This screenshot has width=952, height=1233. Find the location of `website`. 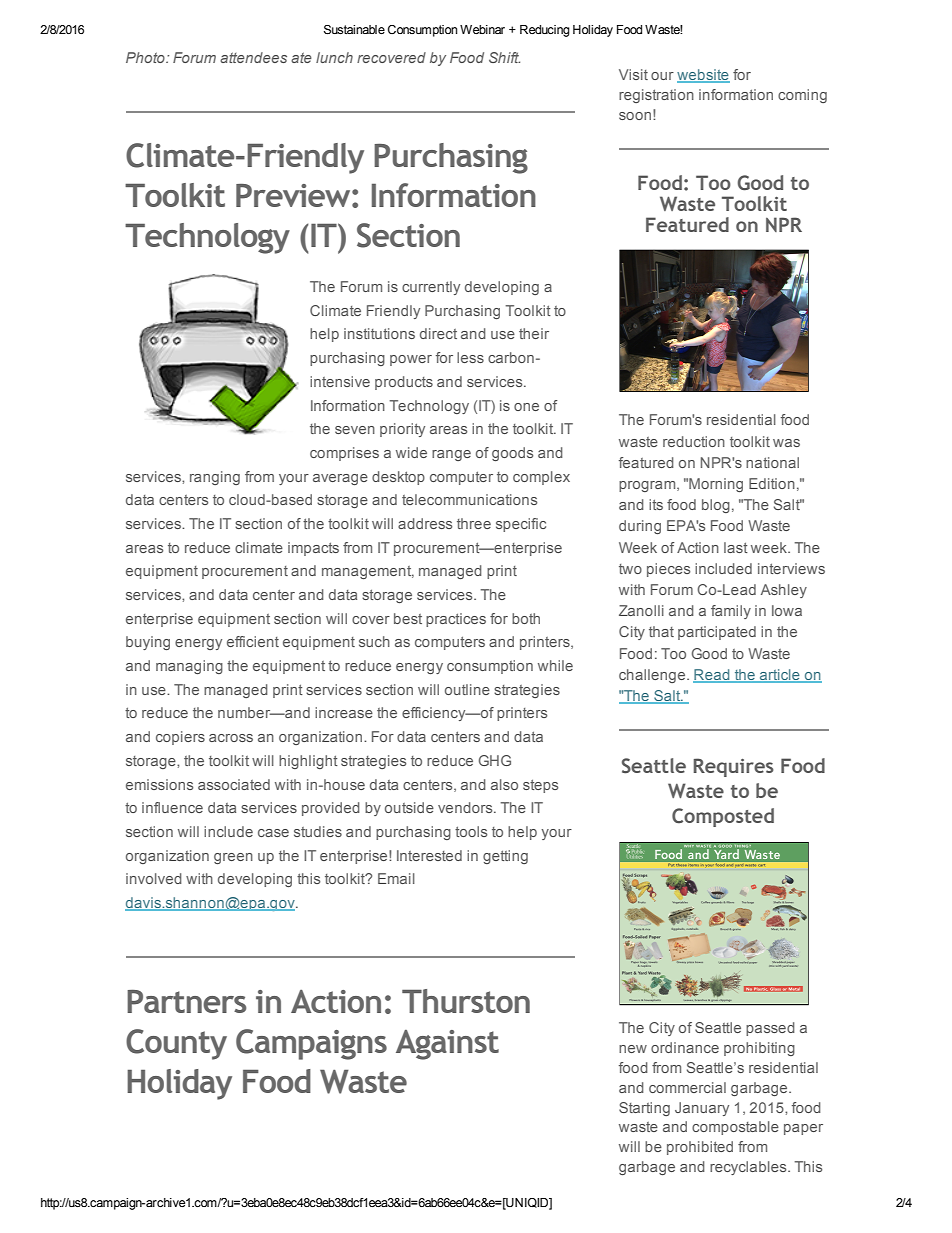

website is located at coordinates (703, 76).
